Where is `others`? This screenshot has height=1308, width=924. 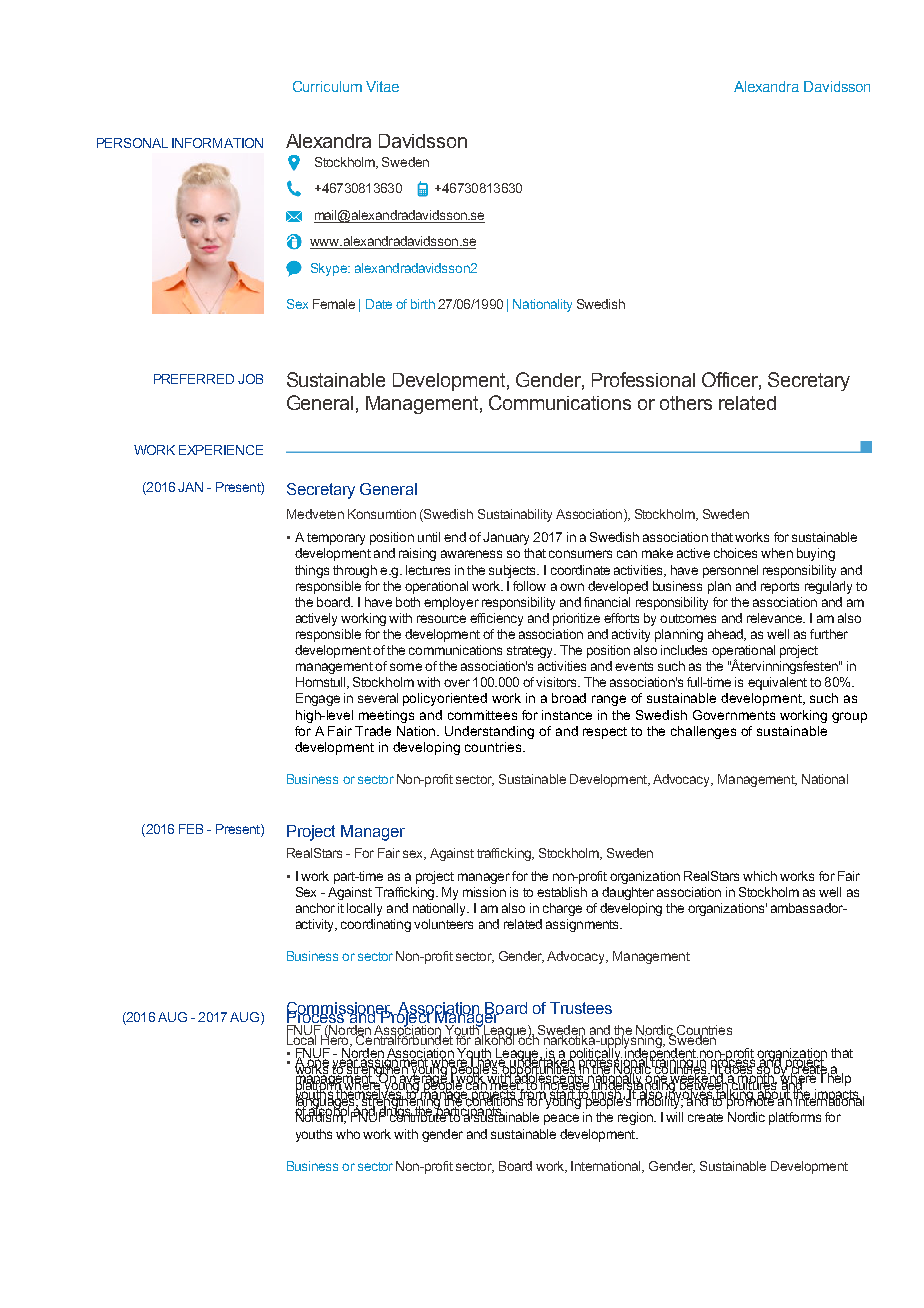
others is located at coordinates (686, 403).
